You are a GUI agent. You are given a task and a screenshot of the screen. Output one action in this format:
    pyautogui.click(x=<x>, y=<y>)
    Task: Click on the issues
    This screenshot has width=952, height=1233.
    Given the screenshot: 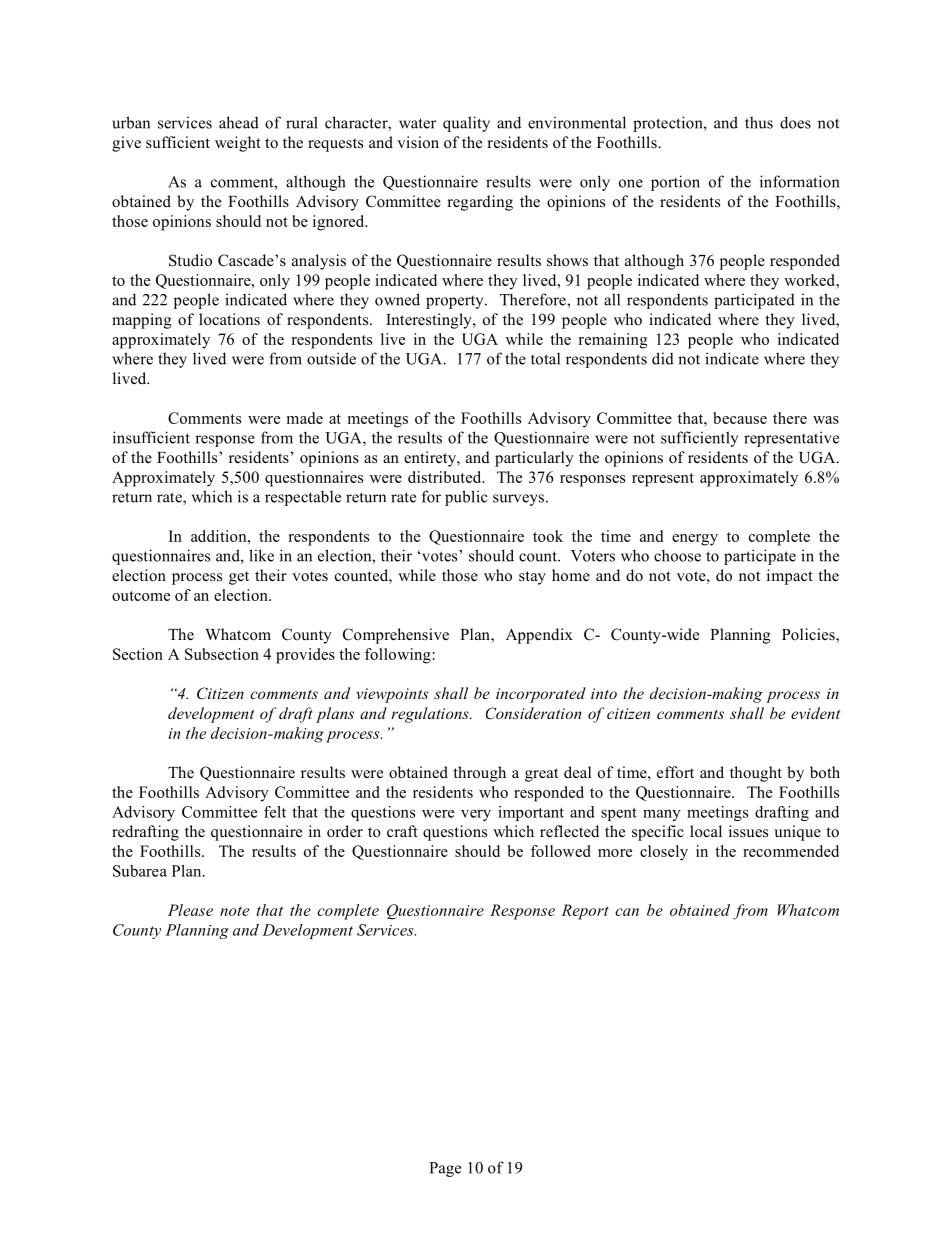 What is the action you would take?
    pyautogui.click(x=748, y=831)
